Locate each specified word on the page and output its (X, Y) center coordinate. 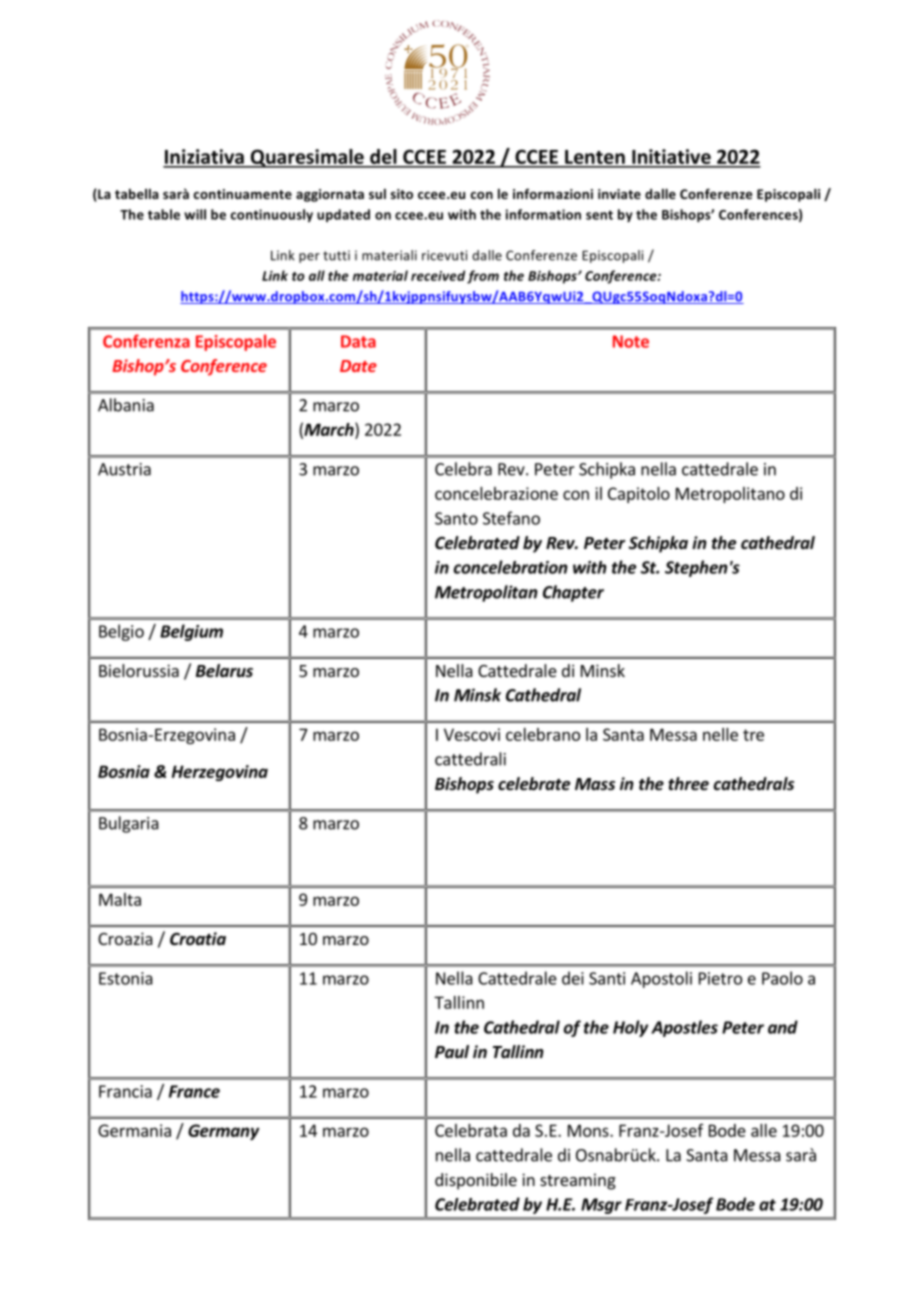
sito (402, 194)
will (195, 214)
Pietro (720, 978)
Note (631, 341)
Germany (223, 1132)
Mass (595, 784)
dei (573, 978)
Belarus (224, 670)
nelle (720, 734)
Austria (124, 469)
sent (599, 215)
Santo (456, 518)
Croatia (198, 938)
